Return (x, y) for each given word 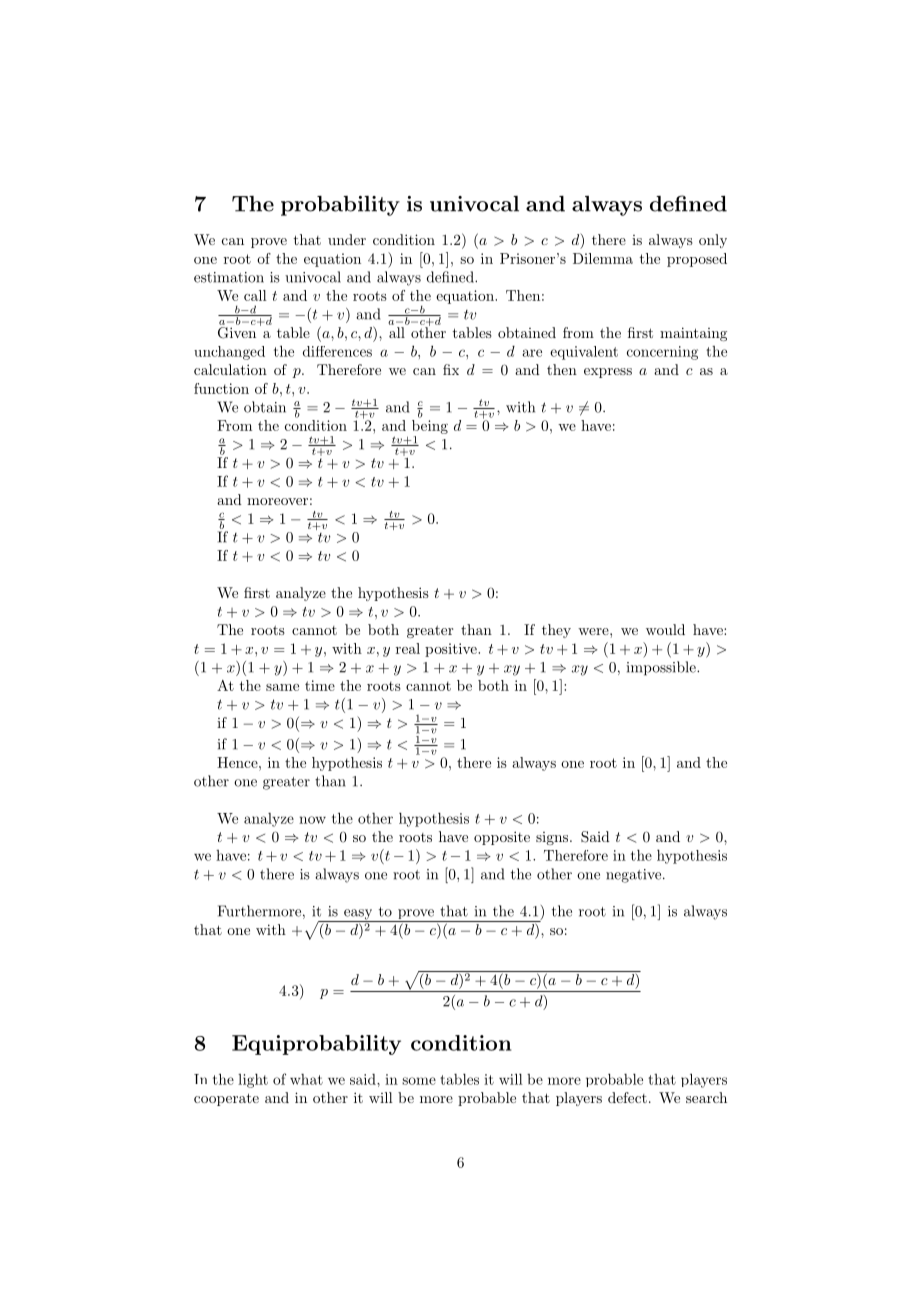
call (255, 295)
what (306, 1079)
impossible (662, 668)
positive (452, 650)
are (532, 353)
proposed (697, 260)
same (282, 687)
